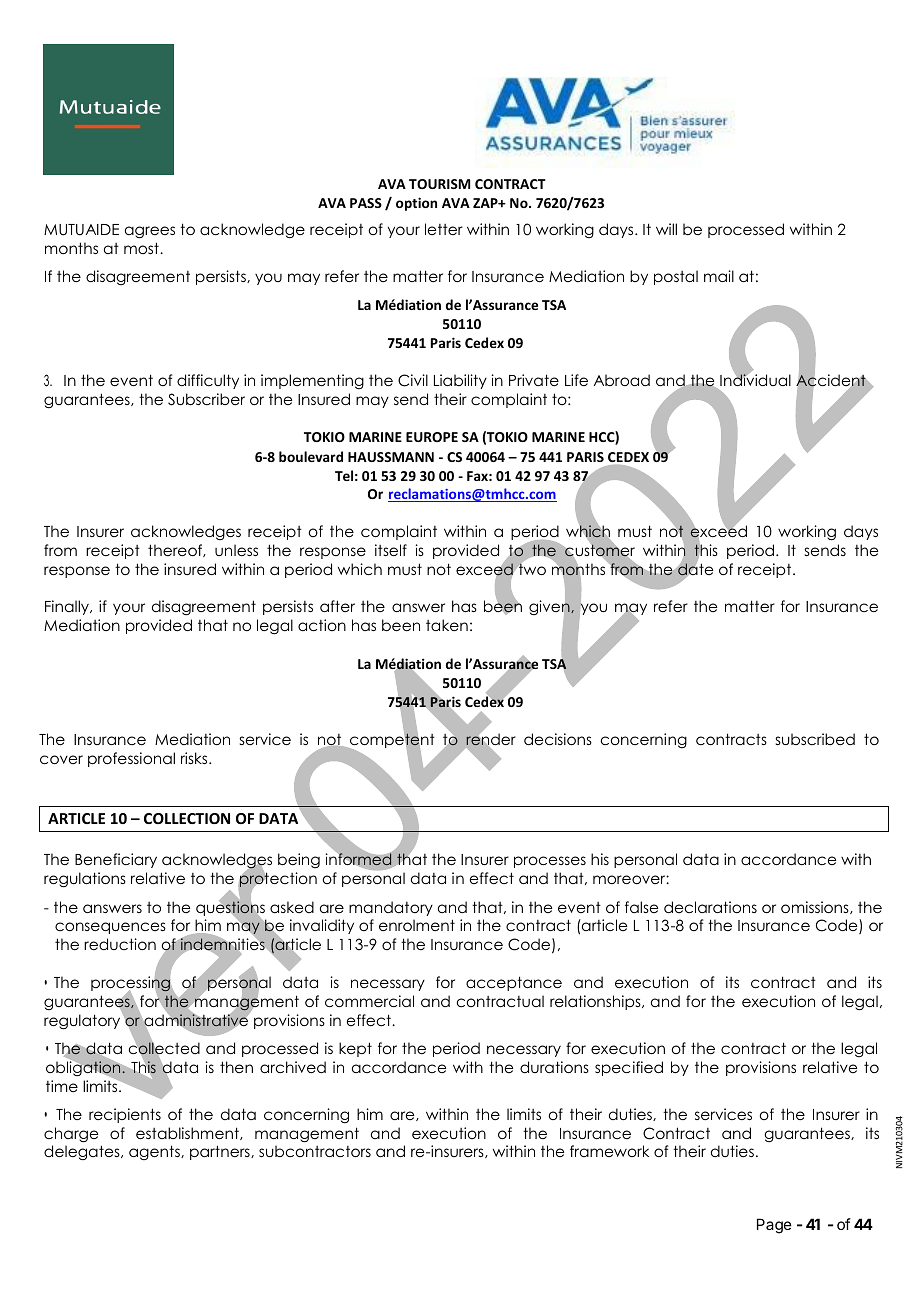 This screenshot has width=924, height=1307. Describe the element at coordinates (447, 625) in the screenshot. I see `taken` at that location.
